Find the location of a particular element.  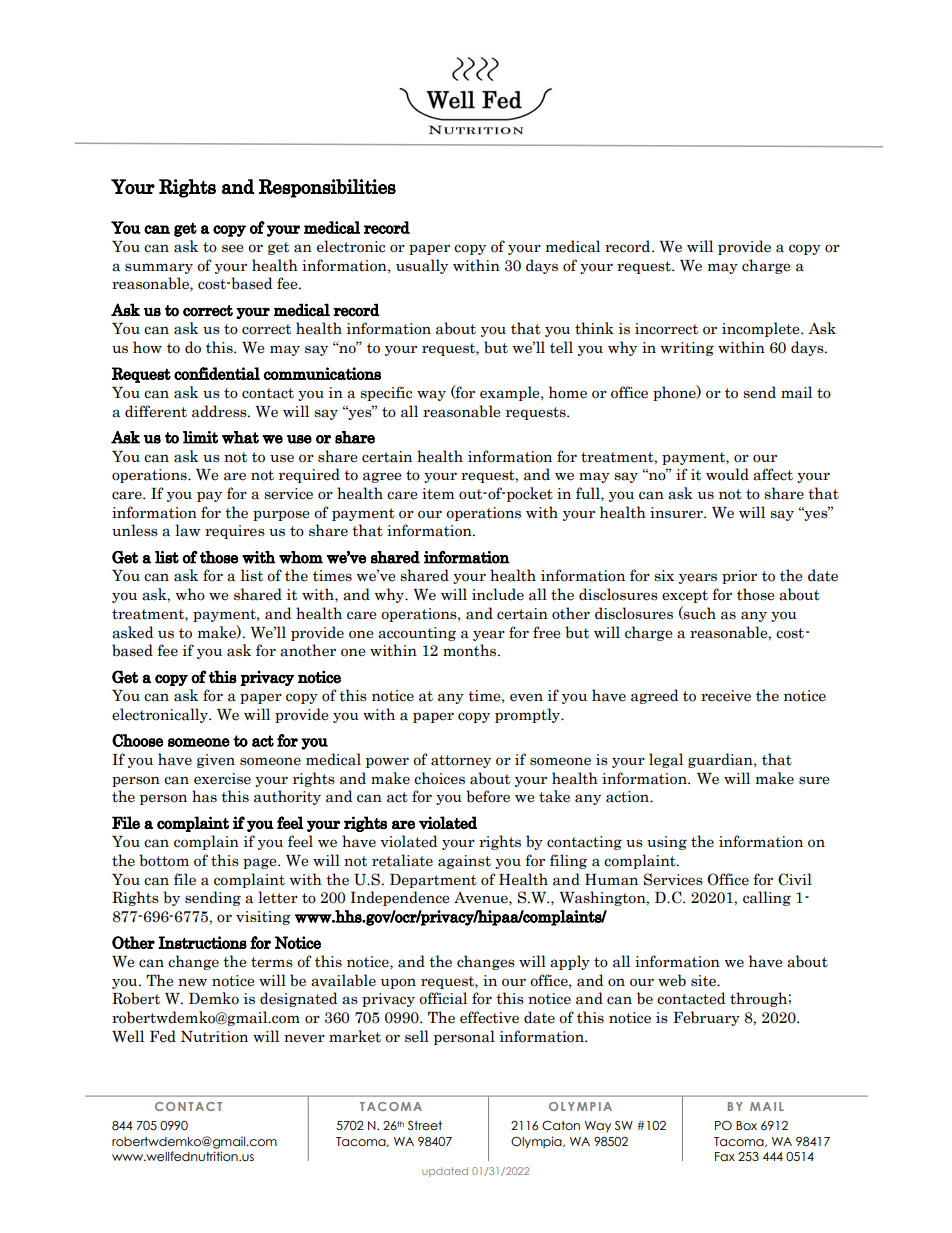

see is located at coordinates (232, 248).
